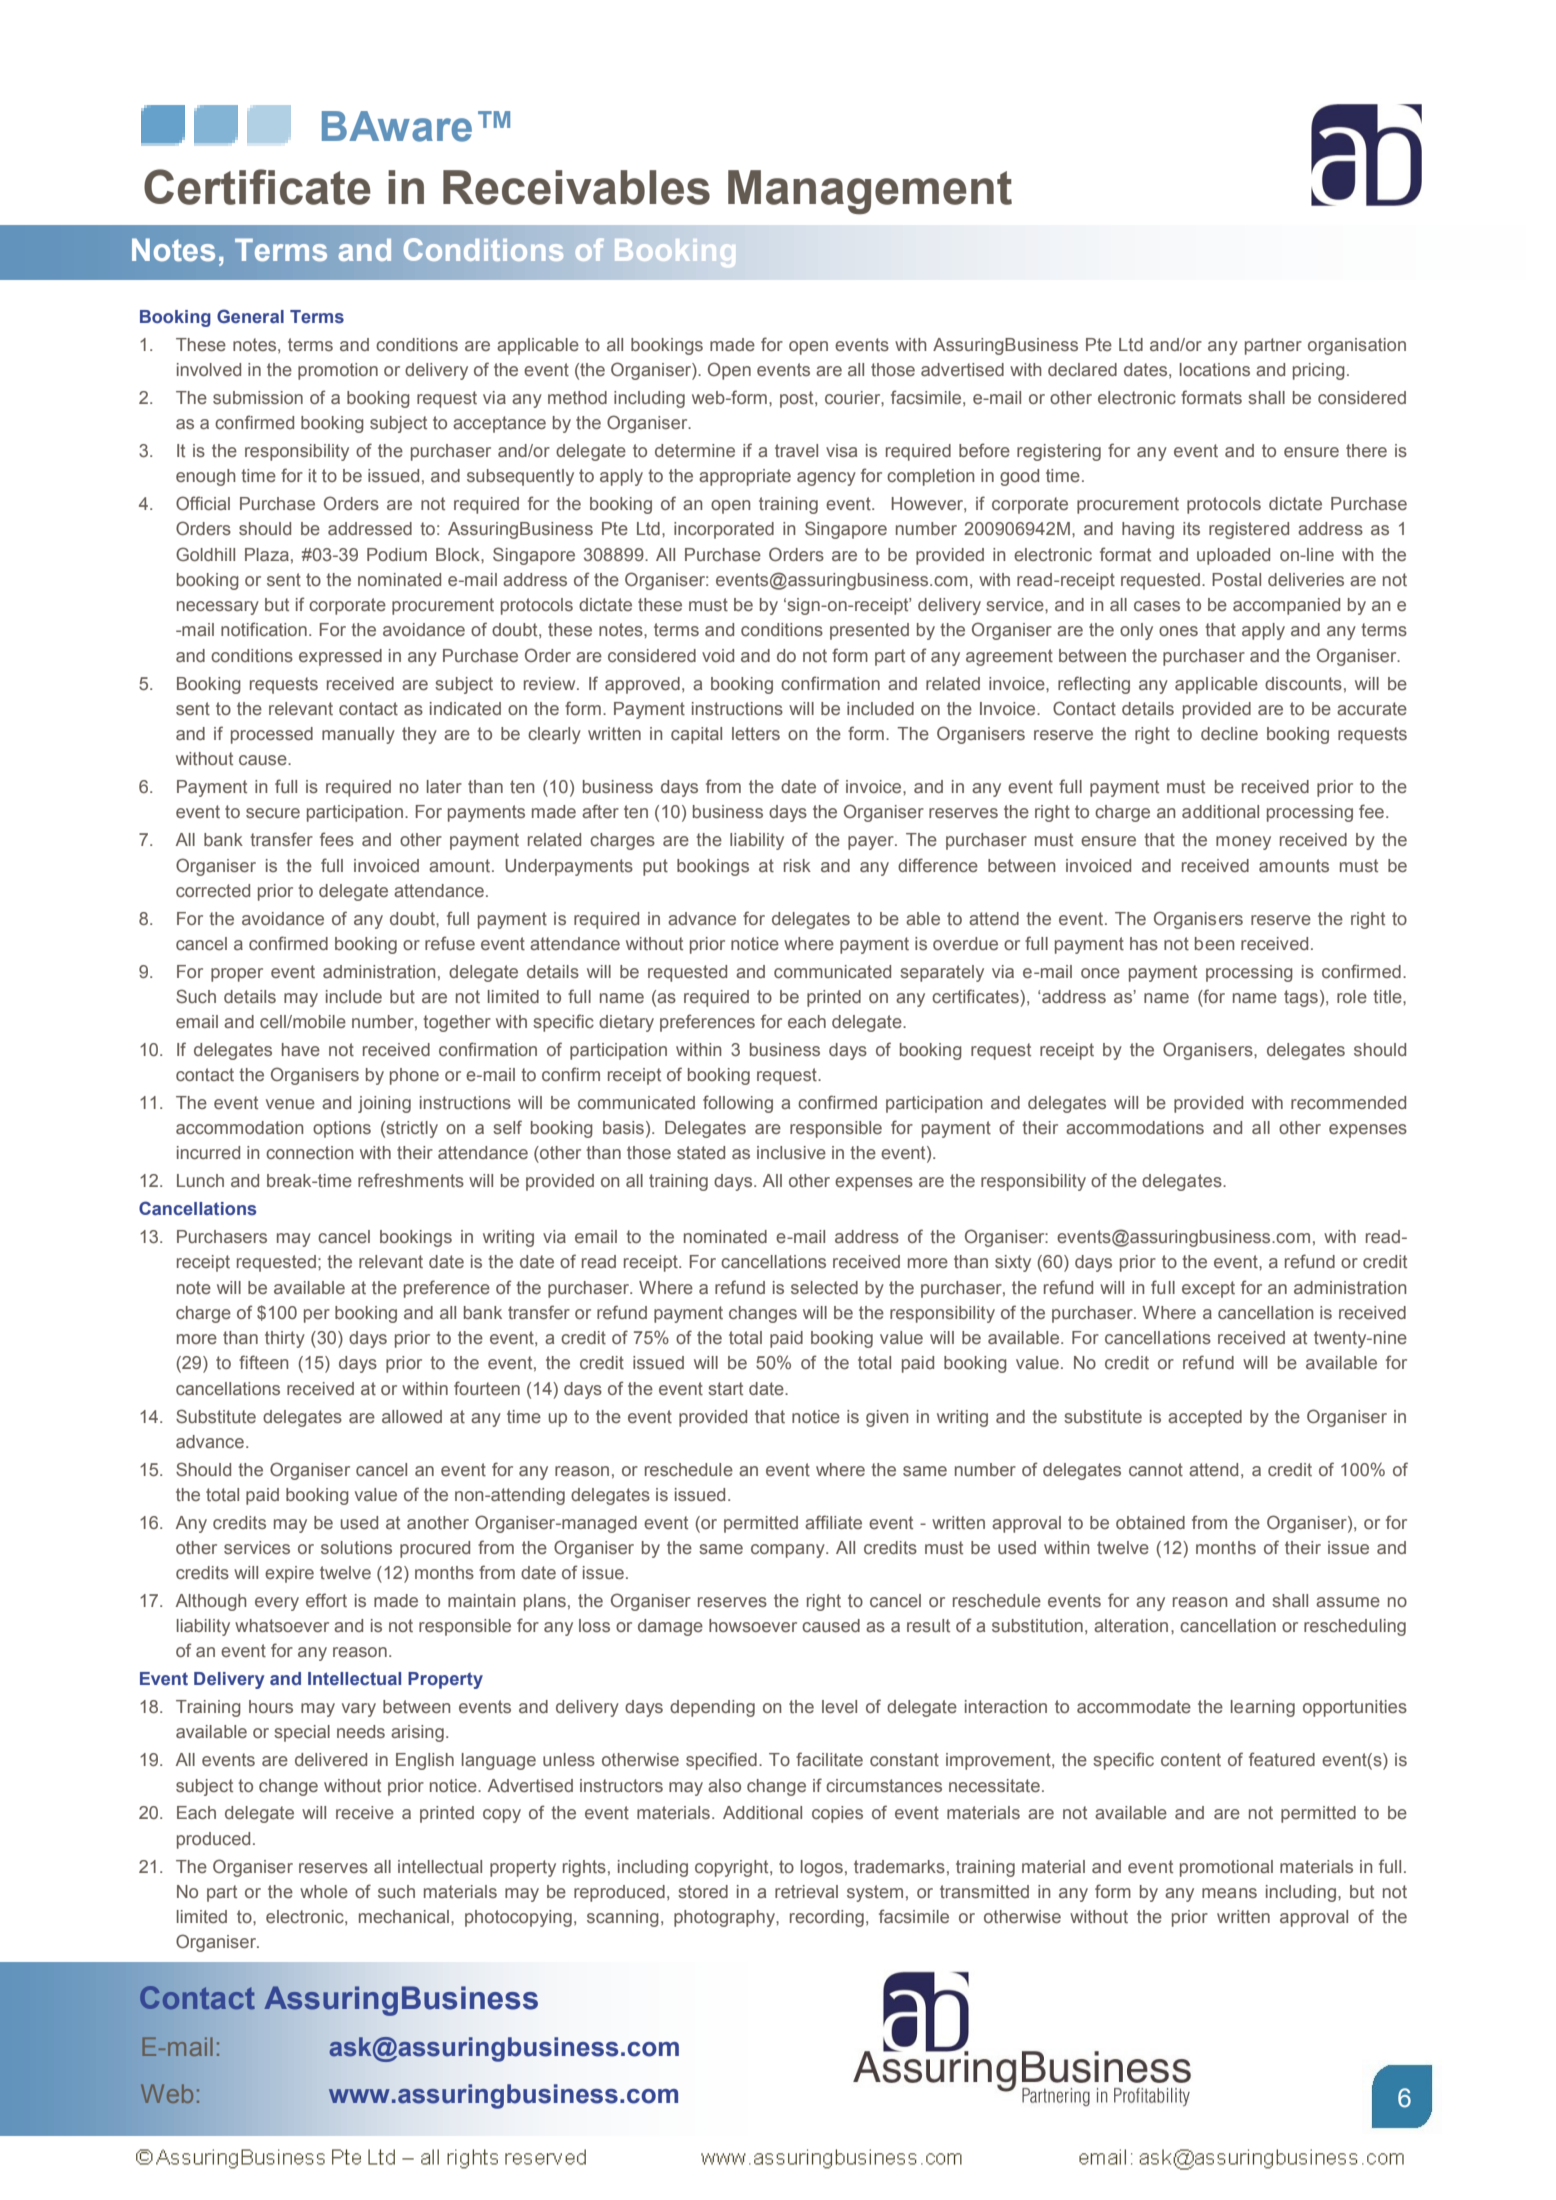 This screenshot has height=2200, width=1556. Describe the element at coordinates (738, 1104) in the screenshot. I see `following` at that location.
